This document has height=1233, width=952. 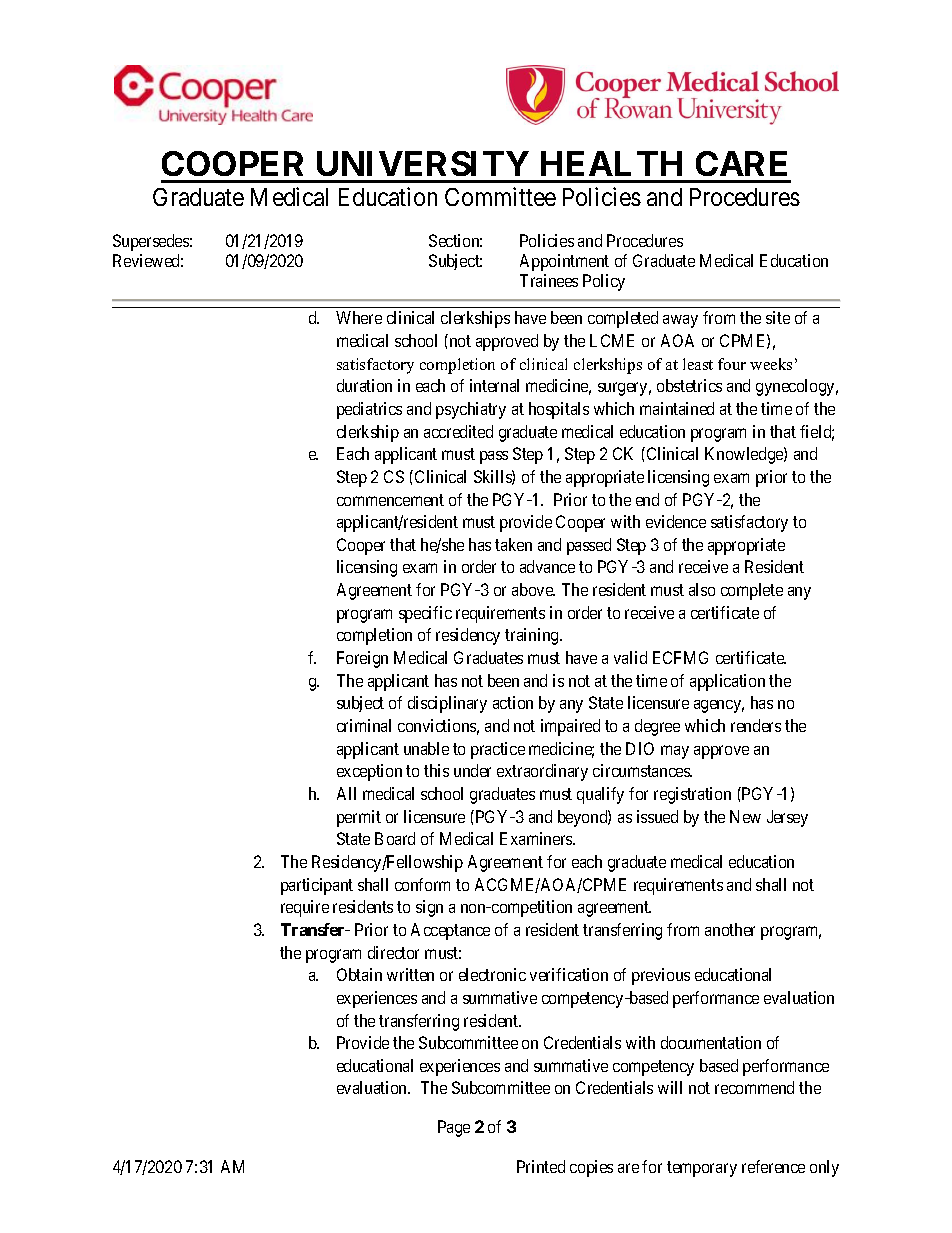 I want to click on copies, so click(x=591, y=1168).
